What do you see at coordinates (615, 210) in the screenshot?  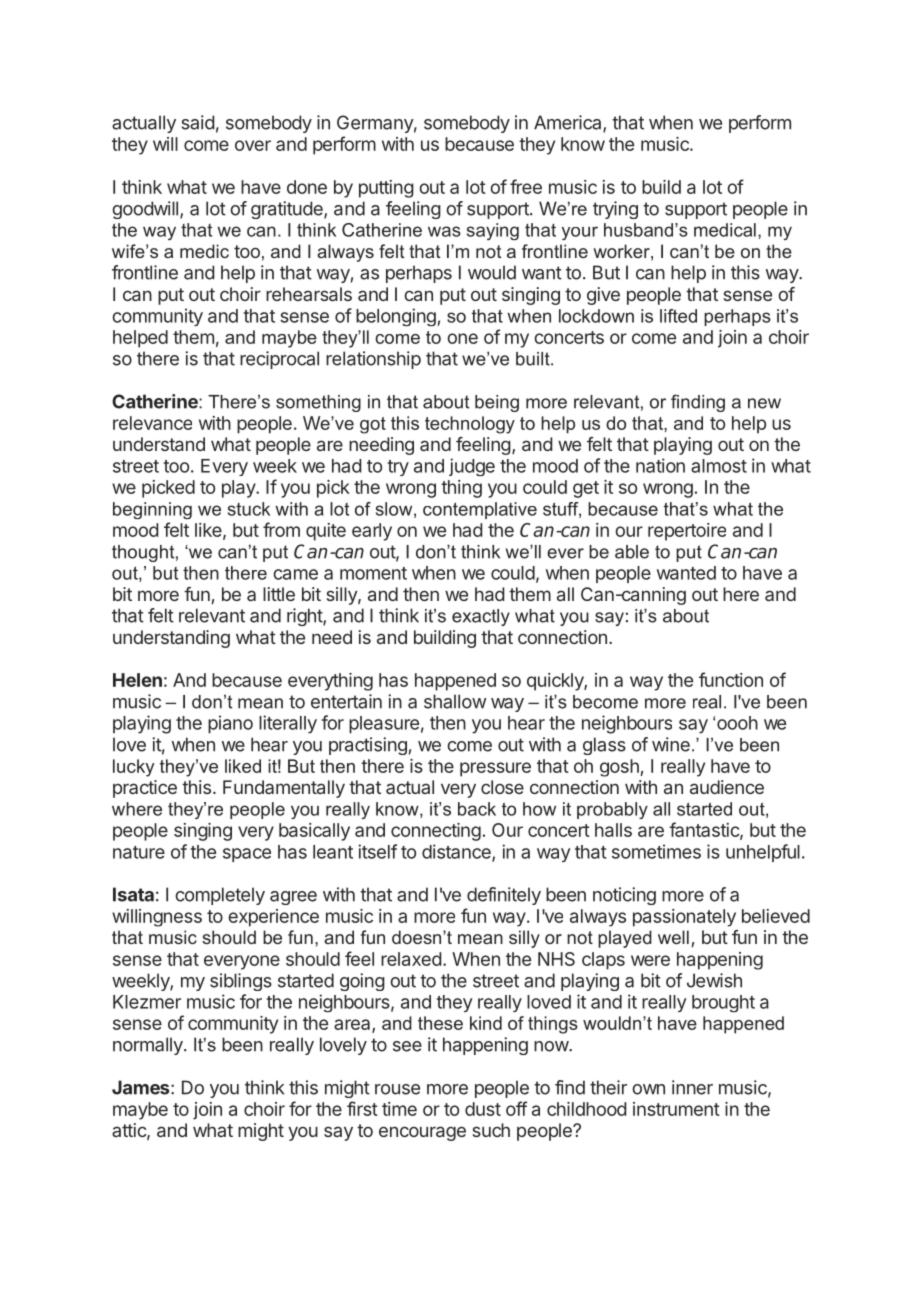 I see `trying` at bounding box center [615, 210].
